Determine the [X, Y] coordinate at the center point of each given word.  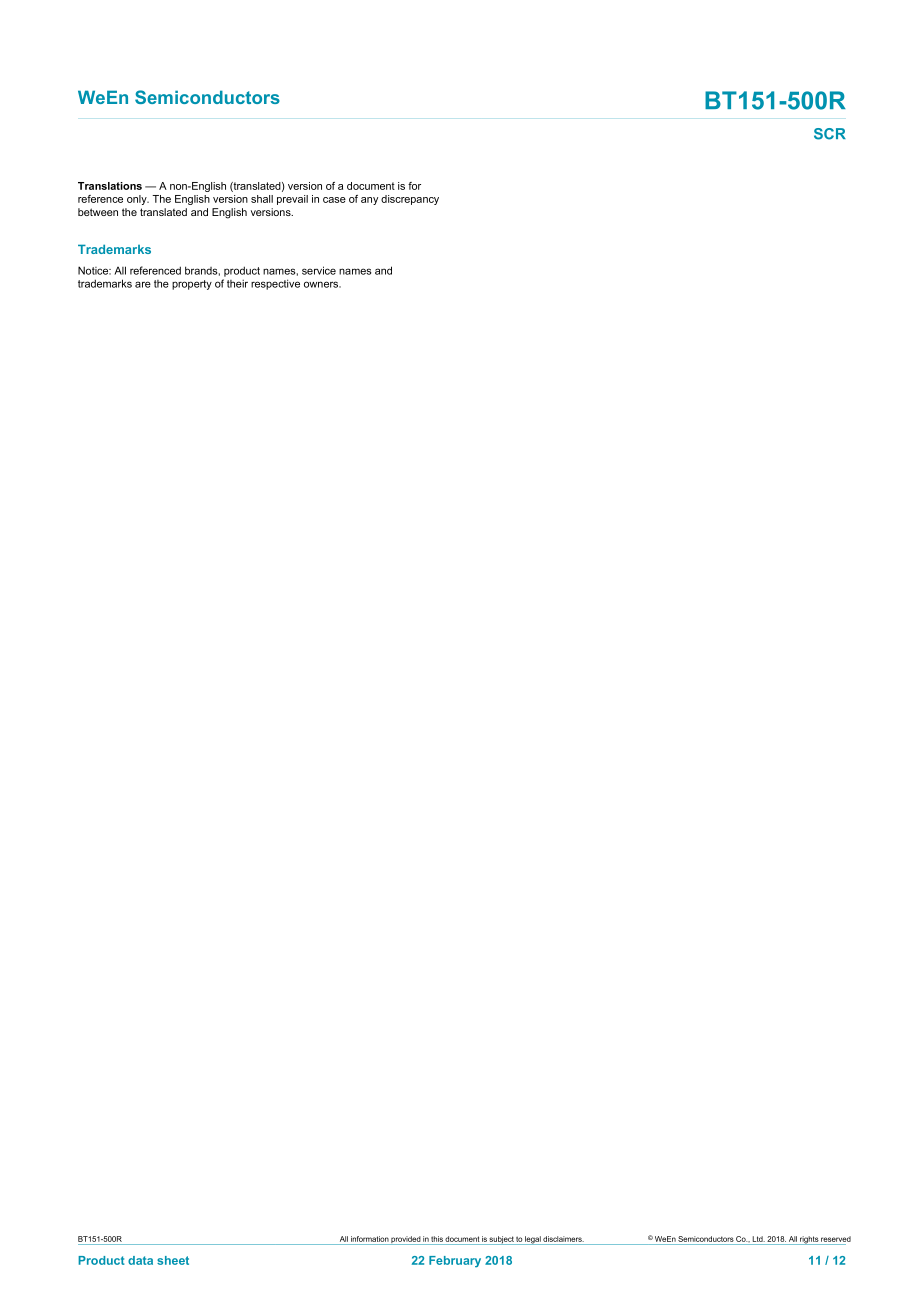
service [319, 270]
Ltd [759, 1239]
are [143, 284]
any [369, 201]
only [138, 200]
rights [809, 1240]
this [437, 1239]
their [237, 283]
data [140, 1260]
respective [275, 284]
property [192, 285]
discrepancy [410, 200]
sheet [173, 1260]
